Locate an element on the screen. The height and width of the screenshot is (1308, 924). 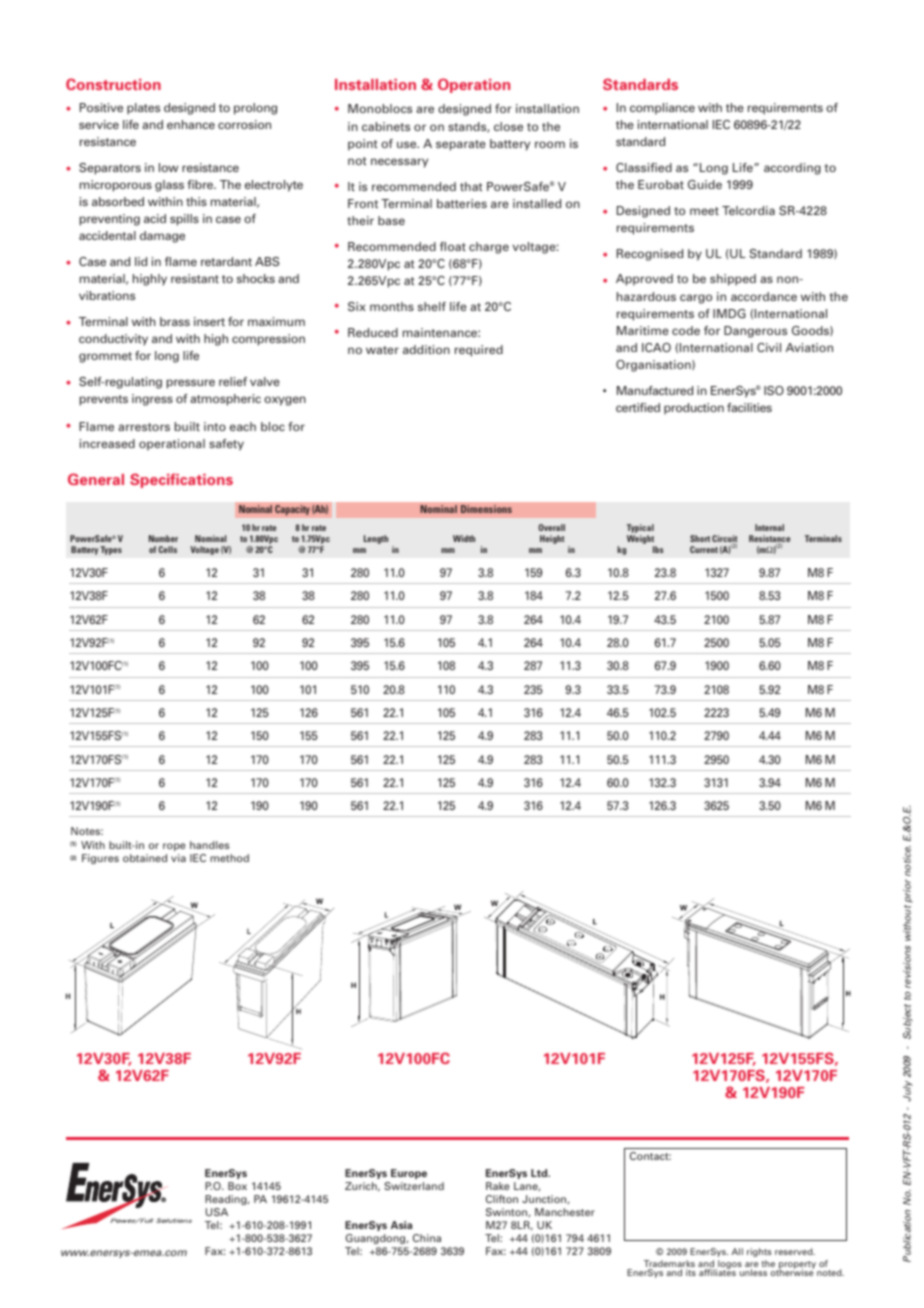
Specifications is located at coordinates (181, 480).
